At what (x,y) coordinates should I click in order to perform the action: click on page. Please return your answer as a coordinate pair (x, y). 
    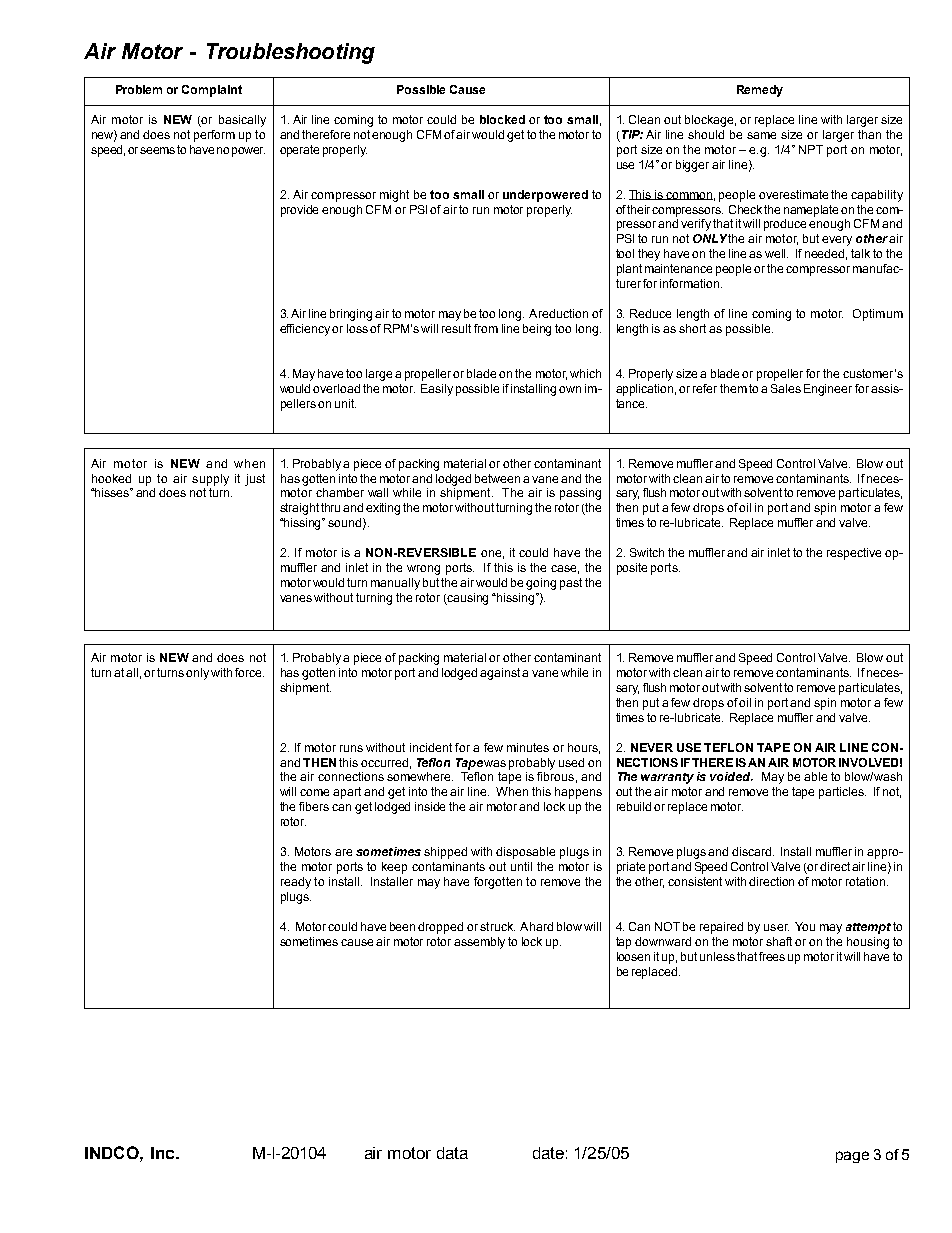
    Looking at the image, I should click on (852, 1157).
